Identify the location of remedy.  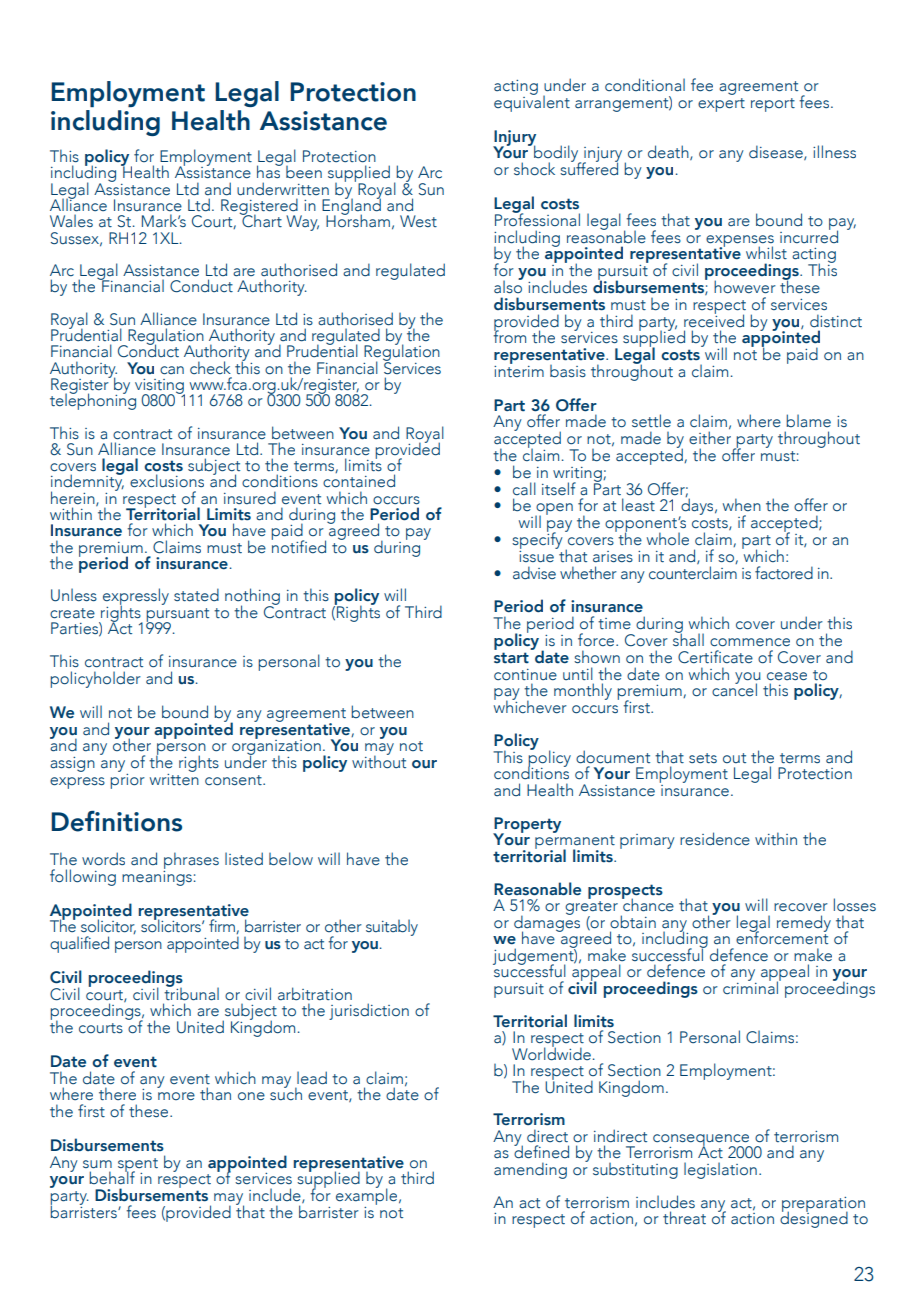
(804, 923).
